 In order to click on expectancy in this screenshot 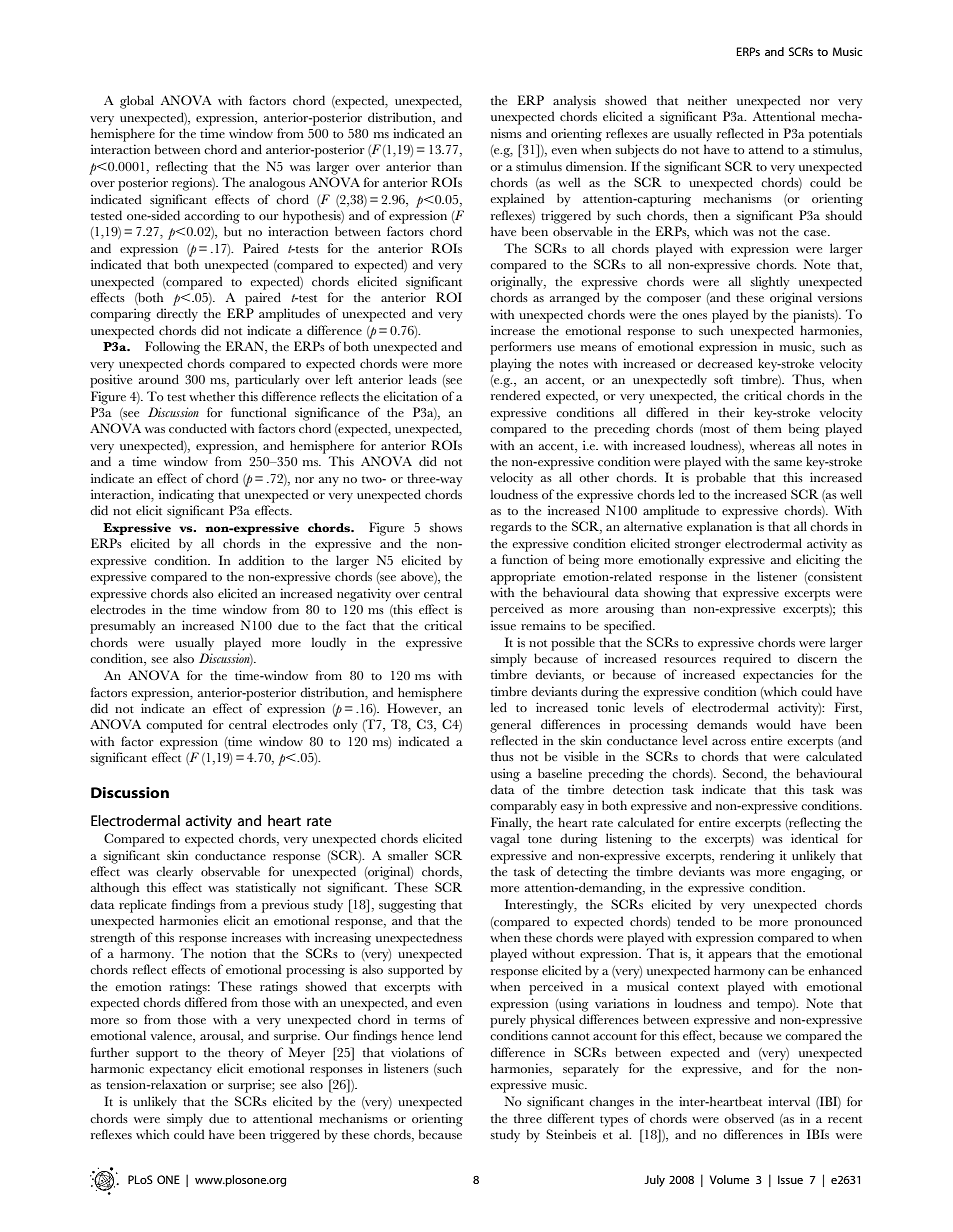, I will do `click(180, 1071)`.
